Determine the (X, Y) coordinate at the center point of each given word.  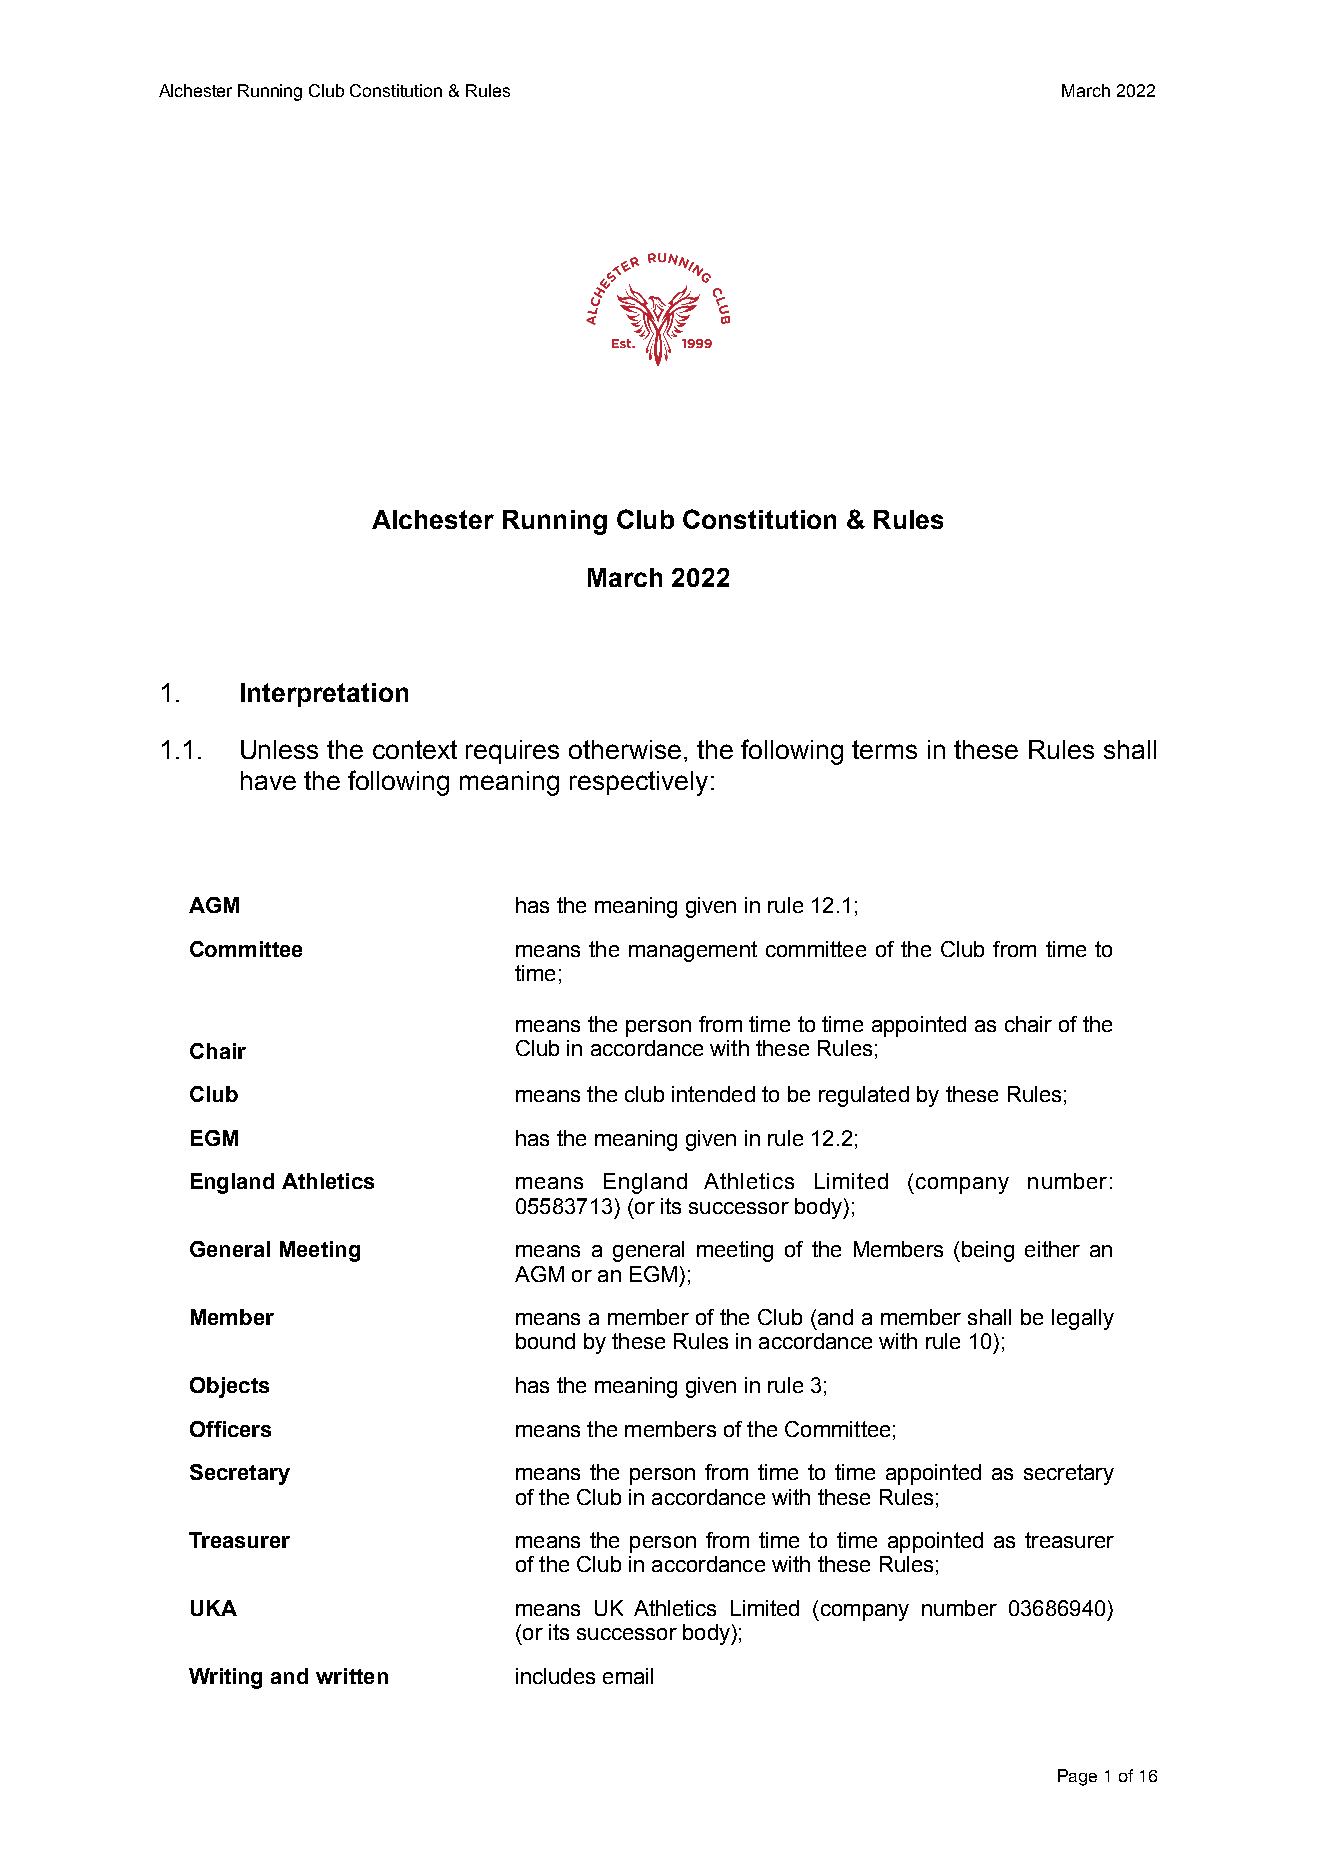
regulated (864, 1096)
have (268, 780)
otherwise (625, 749)
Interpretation (324, 695)
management (693, 951)
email (628, 1676)
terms (884, 749)
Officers (230, 1429)
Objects (229, 1387)
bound (545, 1341)
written (352, 1676)
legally (1083, 1319)
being (988, 1251)
